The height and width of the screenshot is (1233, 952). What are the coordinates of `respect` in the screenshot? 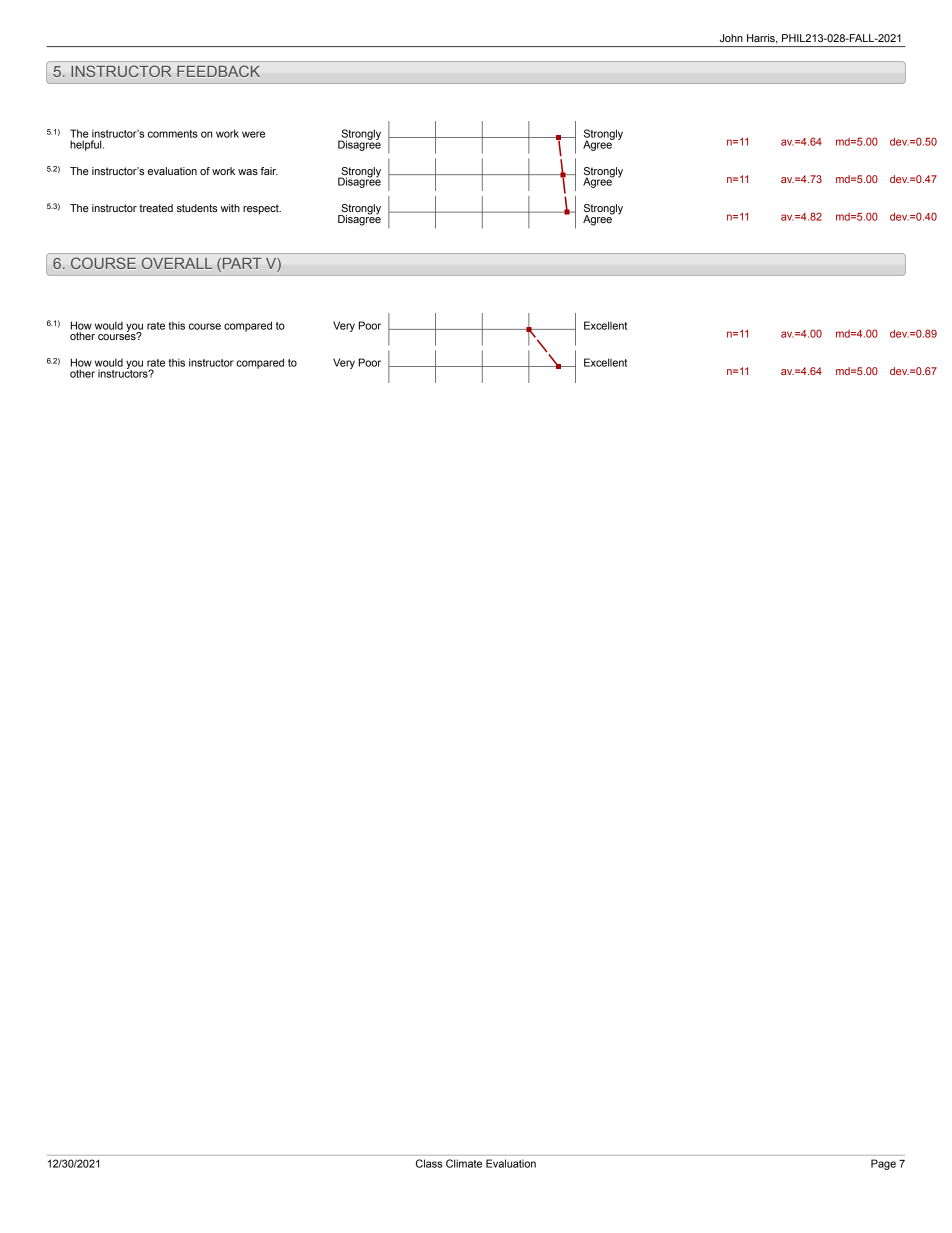 It's located at (262, 209).
